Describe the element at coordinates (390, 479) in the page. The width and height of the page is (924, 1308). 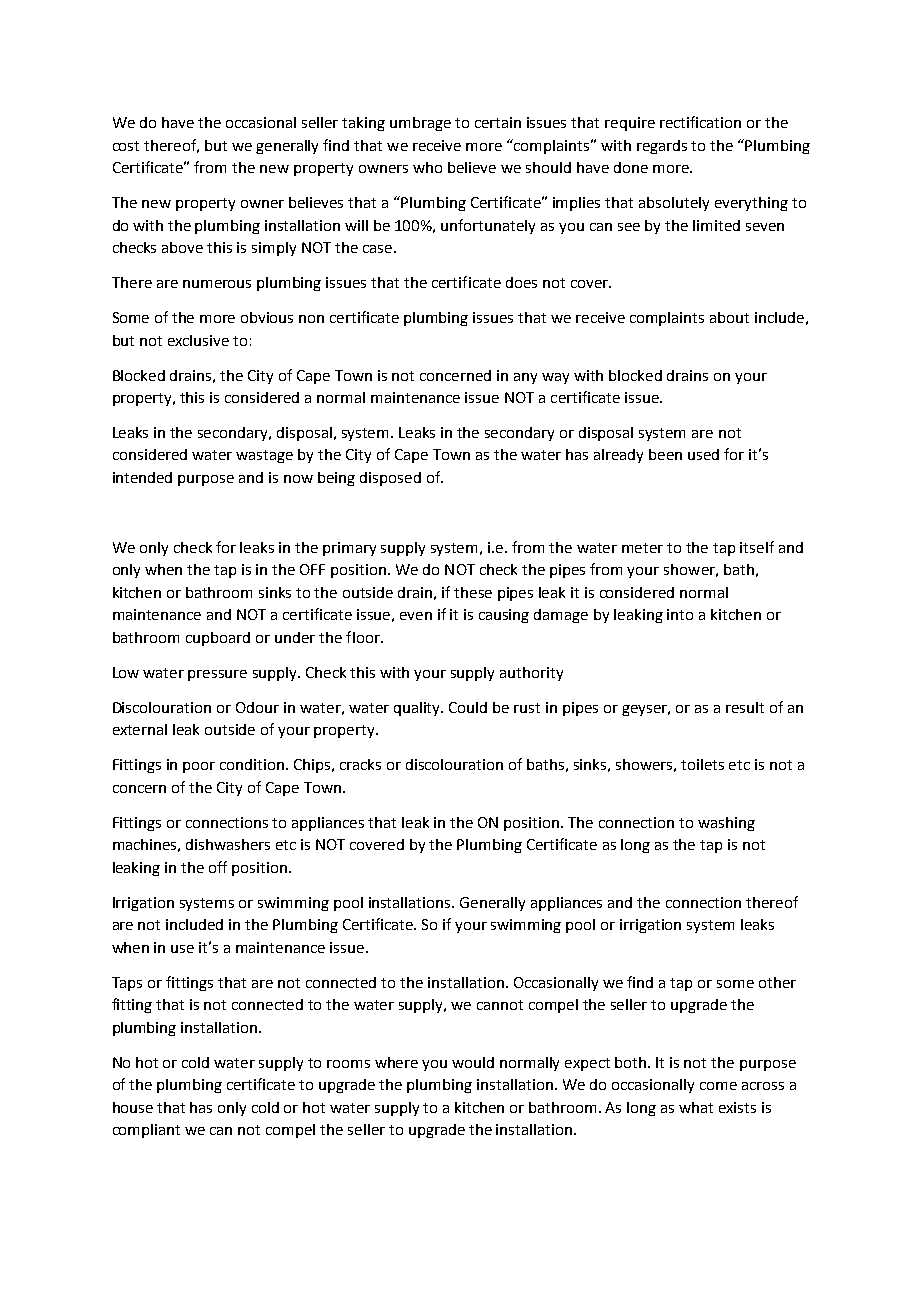
I see `disposed` at that location.
